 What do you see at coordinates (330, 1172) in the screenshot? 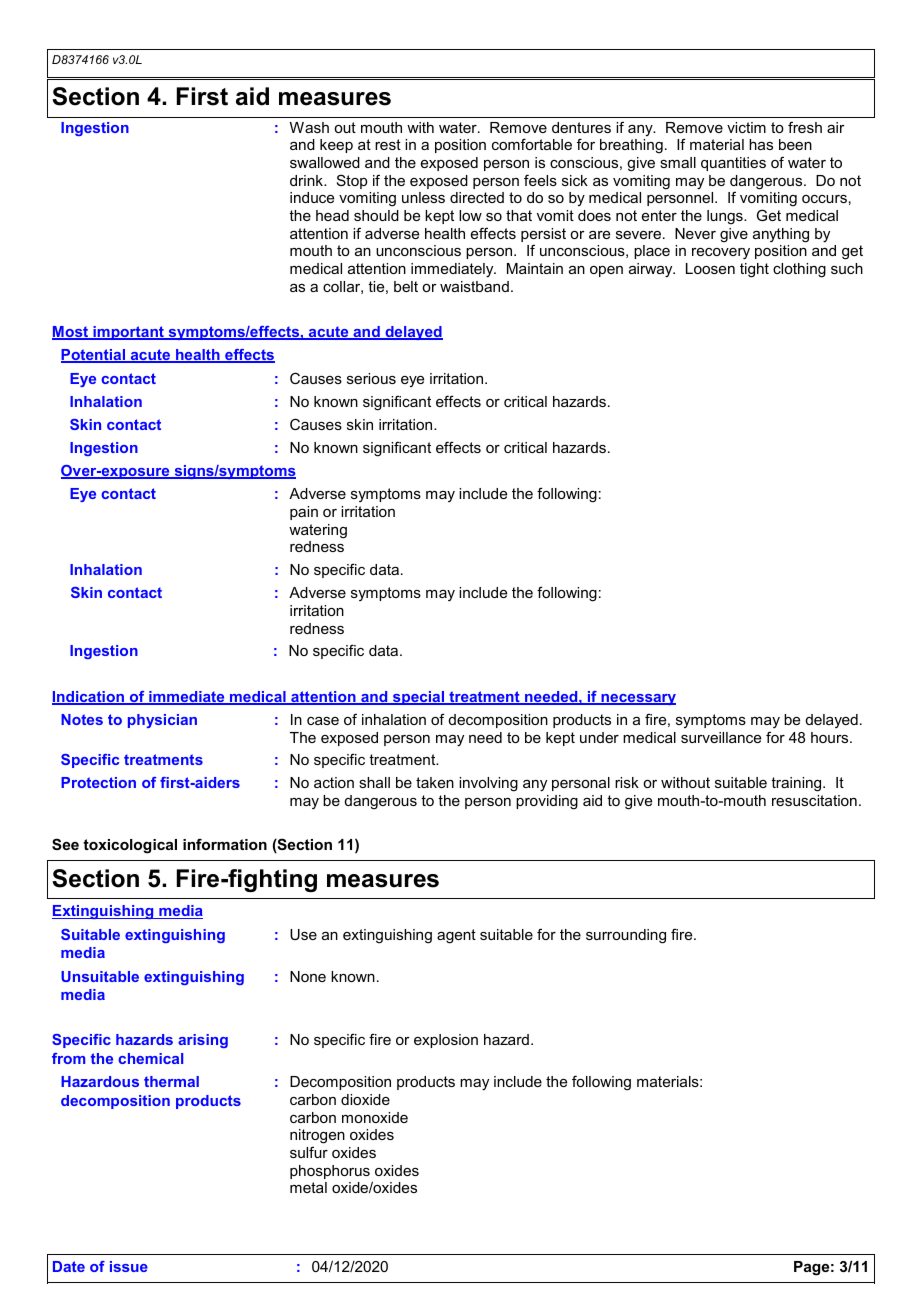
I see `phosphorus` at bounding box center [330, 1172].
